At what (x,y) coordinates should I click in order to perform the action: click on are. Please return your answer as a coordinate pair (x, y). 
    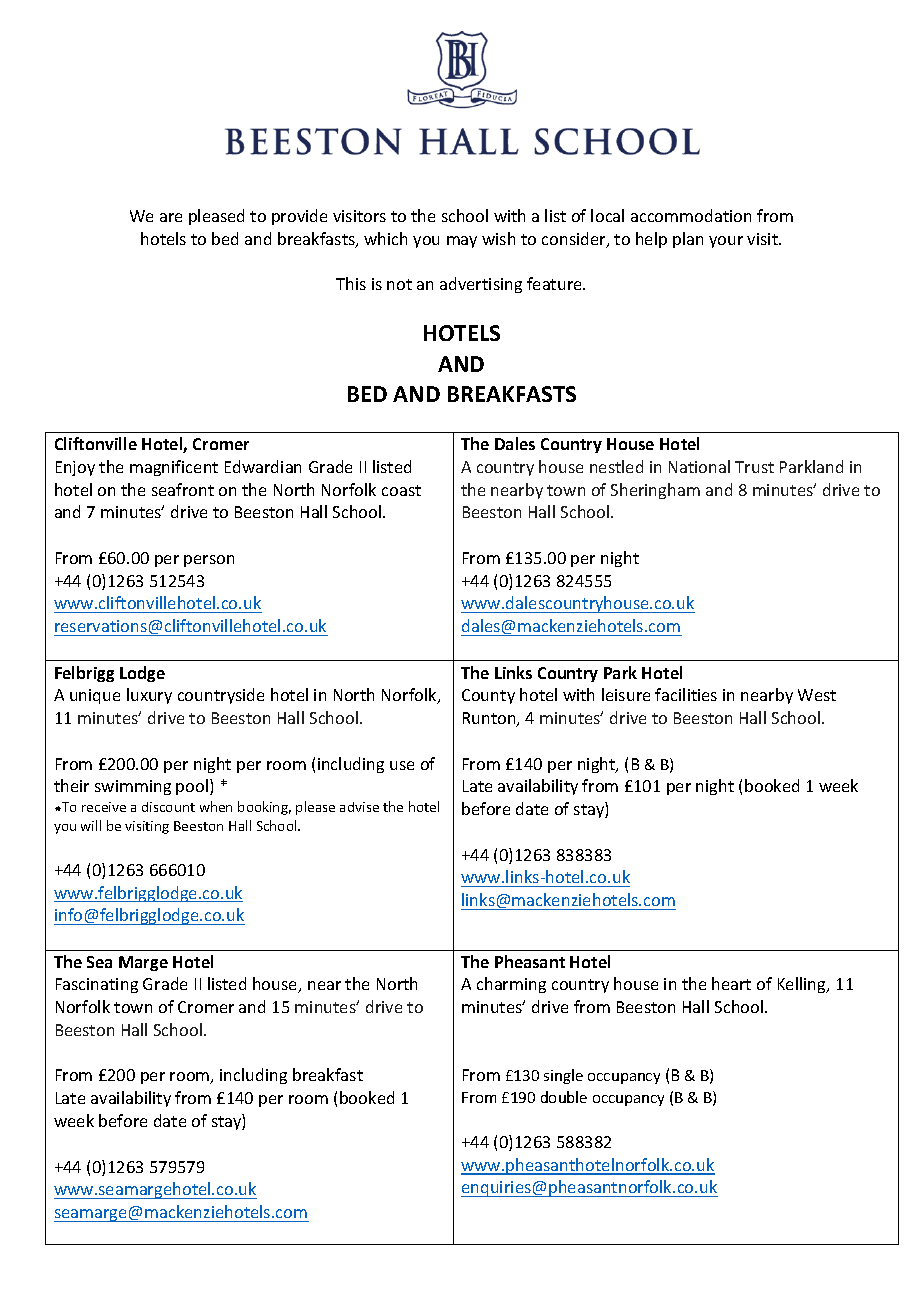
    Looking at the image, I should click on (171, 217).
